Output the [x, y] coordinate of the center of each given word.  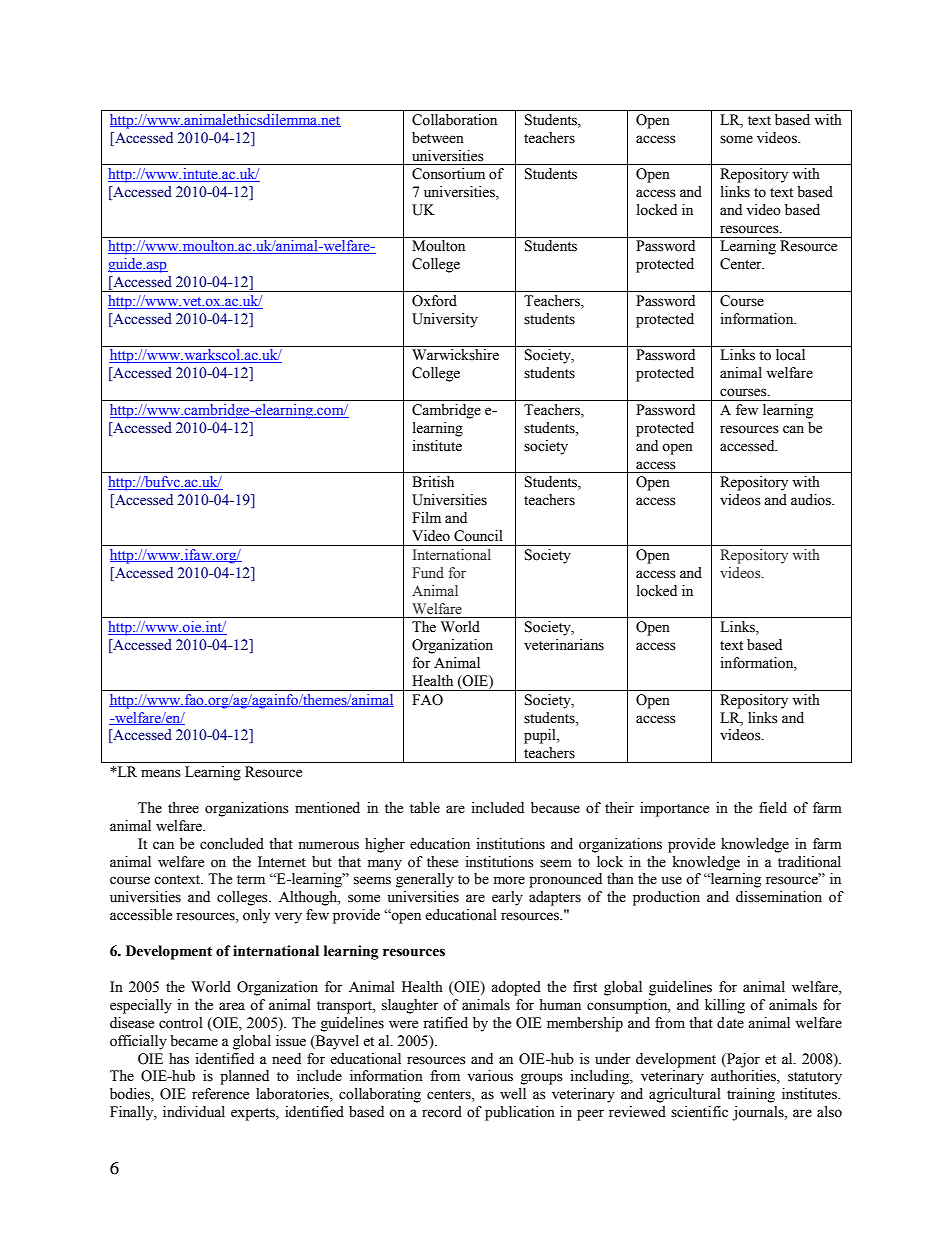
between [438, 138]
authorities [744, 1077]
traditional [809, 862]
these [442, 862]
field [773, 808]
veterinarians [564, 645]
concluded [232, 844]
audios [812, 500]
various [490, 1076]
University [445, 320]
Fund [428, 572]
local [790, 355]
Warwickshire [455, 355]
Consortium [448, 174]
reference [220, 1094]
